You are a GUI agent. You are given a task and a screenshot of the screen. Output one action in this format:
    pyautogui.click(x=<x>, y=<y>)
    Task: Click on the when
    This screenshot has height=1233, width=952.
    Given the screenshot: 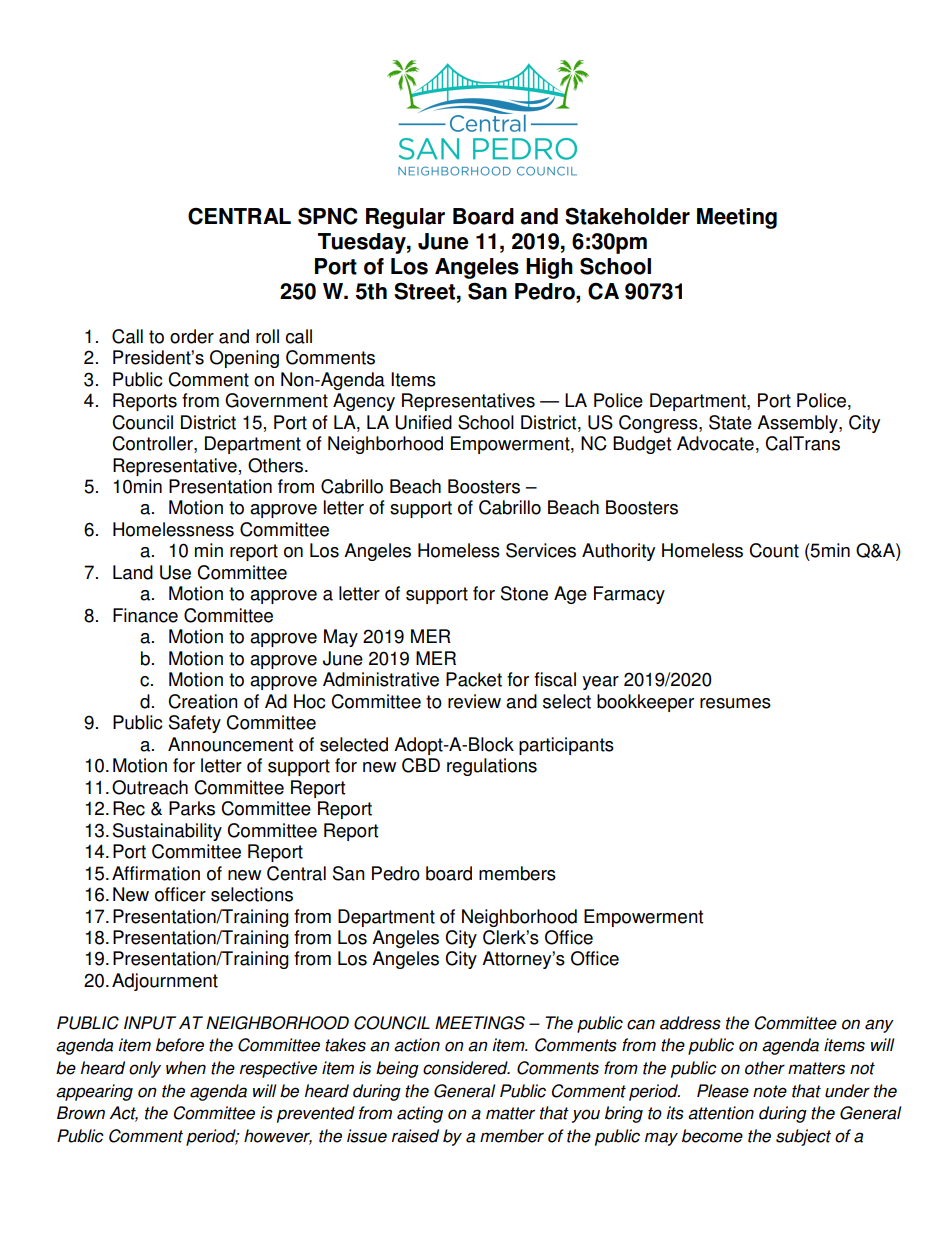 What is the action you would take?
    pyautogui.click(x=186, y=1068)
